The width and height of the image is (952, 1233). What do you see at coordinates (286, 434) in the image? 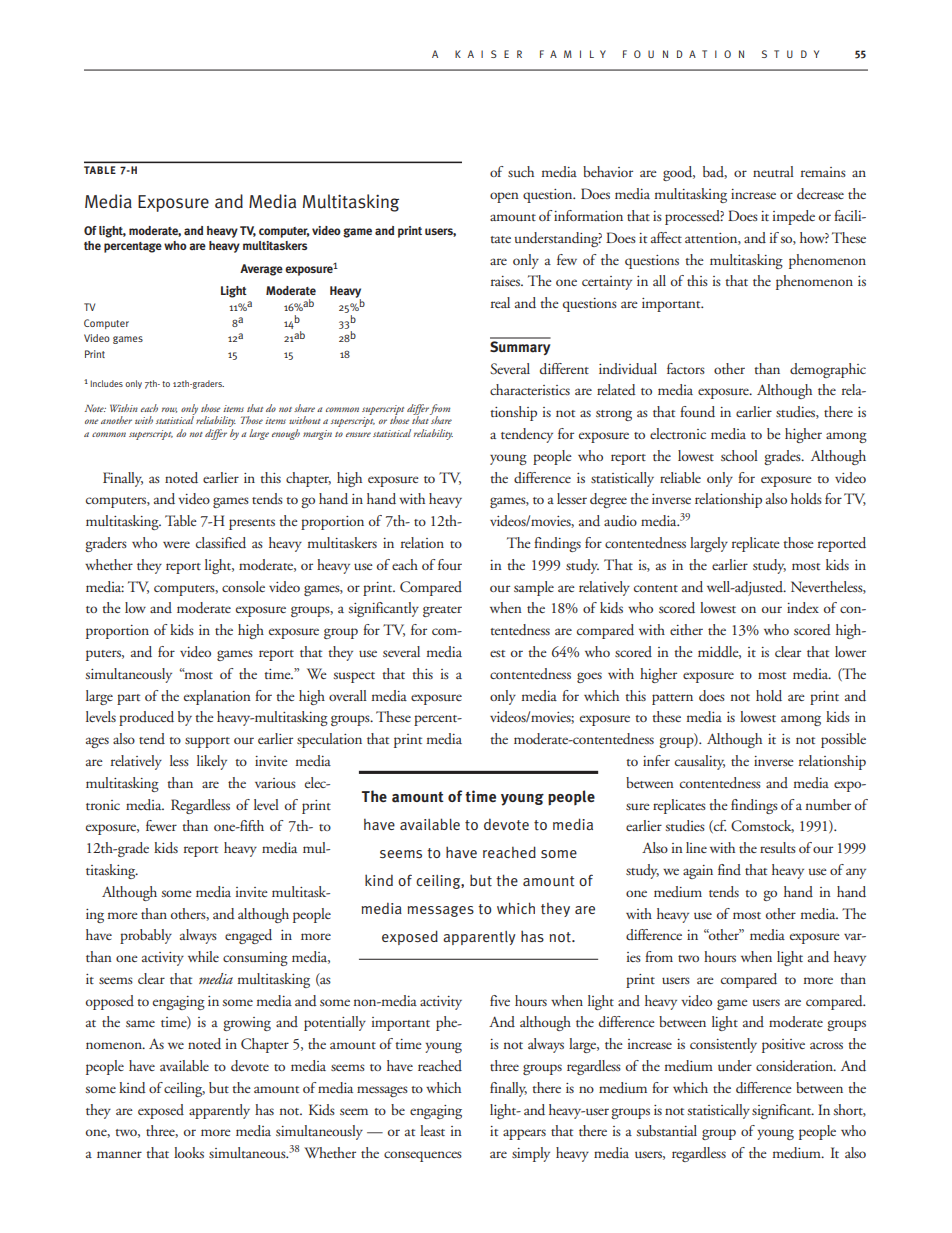
I see `enough` at bounding box center [286, 434].
